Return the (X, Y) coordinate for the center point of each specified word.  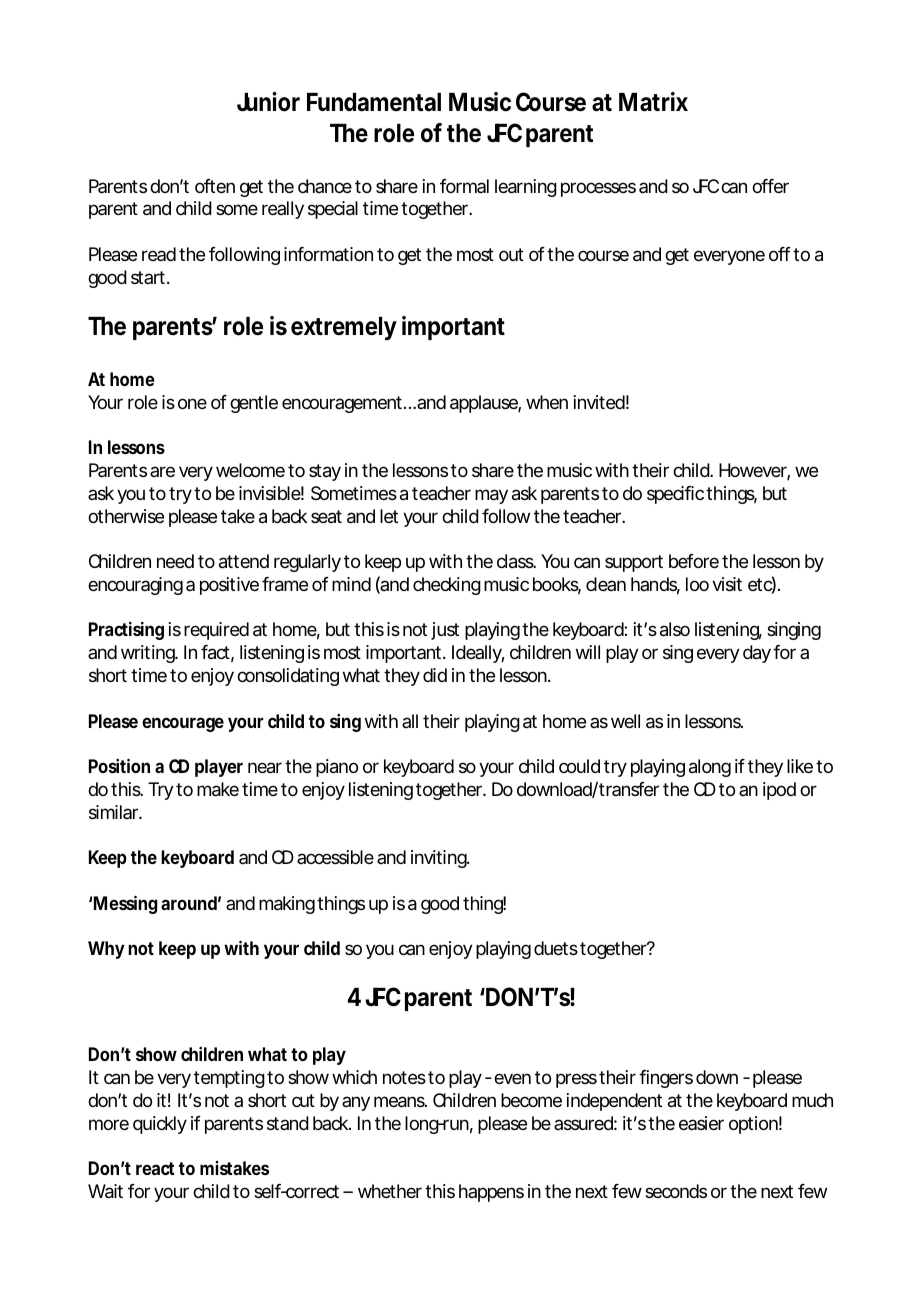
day (757, 654)
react (155, 1168)
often (215, 186)
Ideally (477, 654)
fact (215, 652)
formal (464, 186)
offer (770, 186)
